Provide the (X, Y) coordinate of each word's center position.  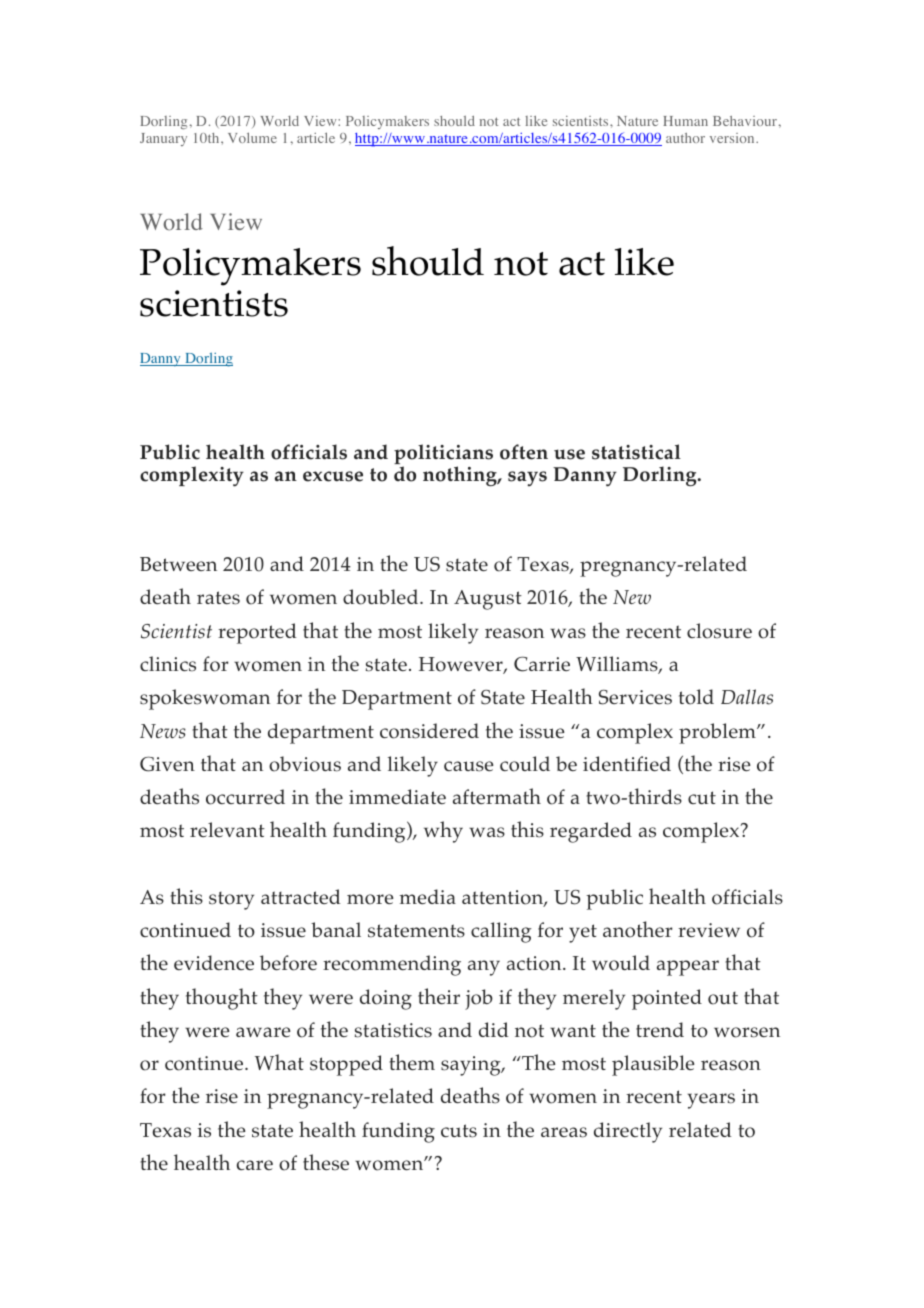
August (488, 600)
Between (178, 564)
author (685, 138)
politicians (443, 455)
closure (719, 631)
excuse (333, 476)
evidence (214, 962)
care (255, 1165)
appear (688, 968)
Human (685, 121)
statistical (636, 452)
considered (429, 731)
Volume (252, 137)
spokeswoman (205, 699)
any (484, 968)
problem (718, 733)
